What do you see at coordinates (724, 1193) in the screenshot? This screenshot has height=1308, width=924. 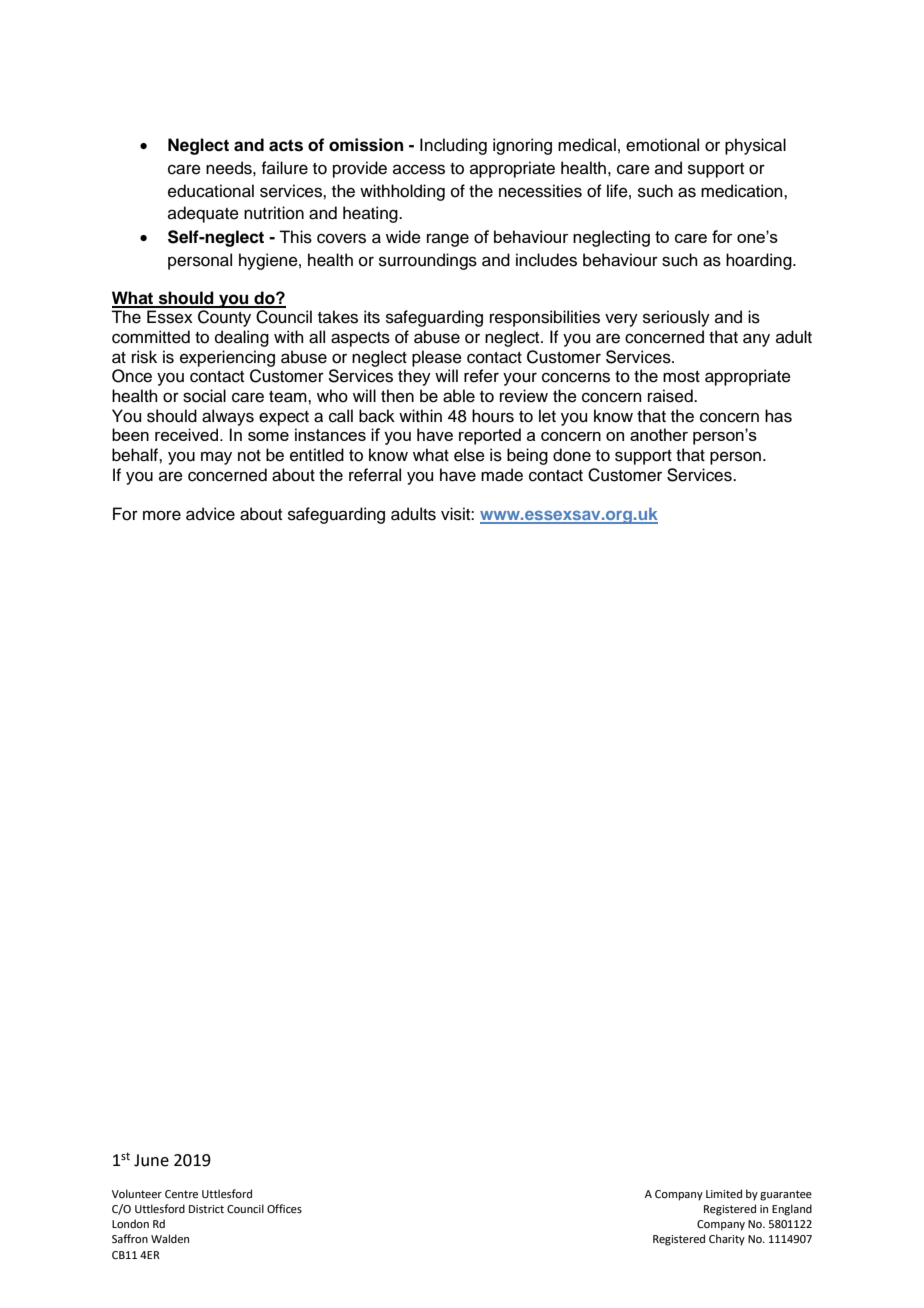 I see `Limited` at bounding box center [724, 1193].
